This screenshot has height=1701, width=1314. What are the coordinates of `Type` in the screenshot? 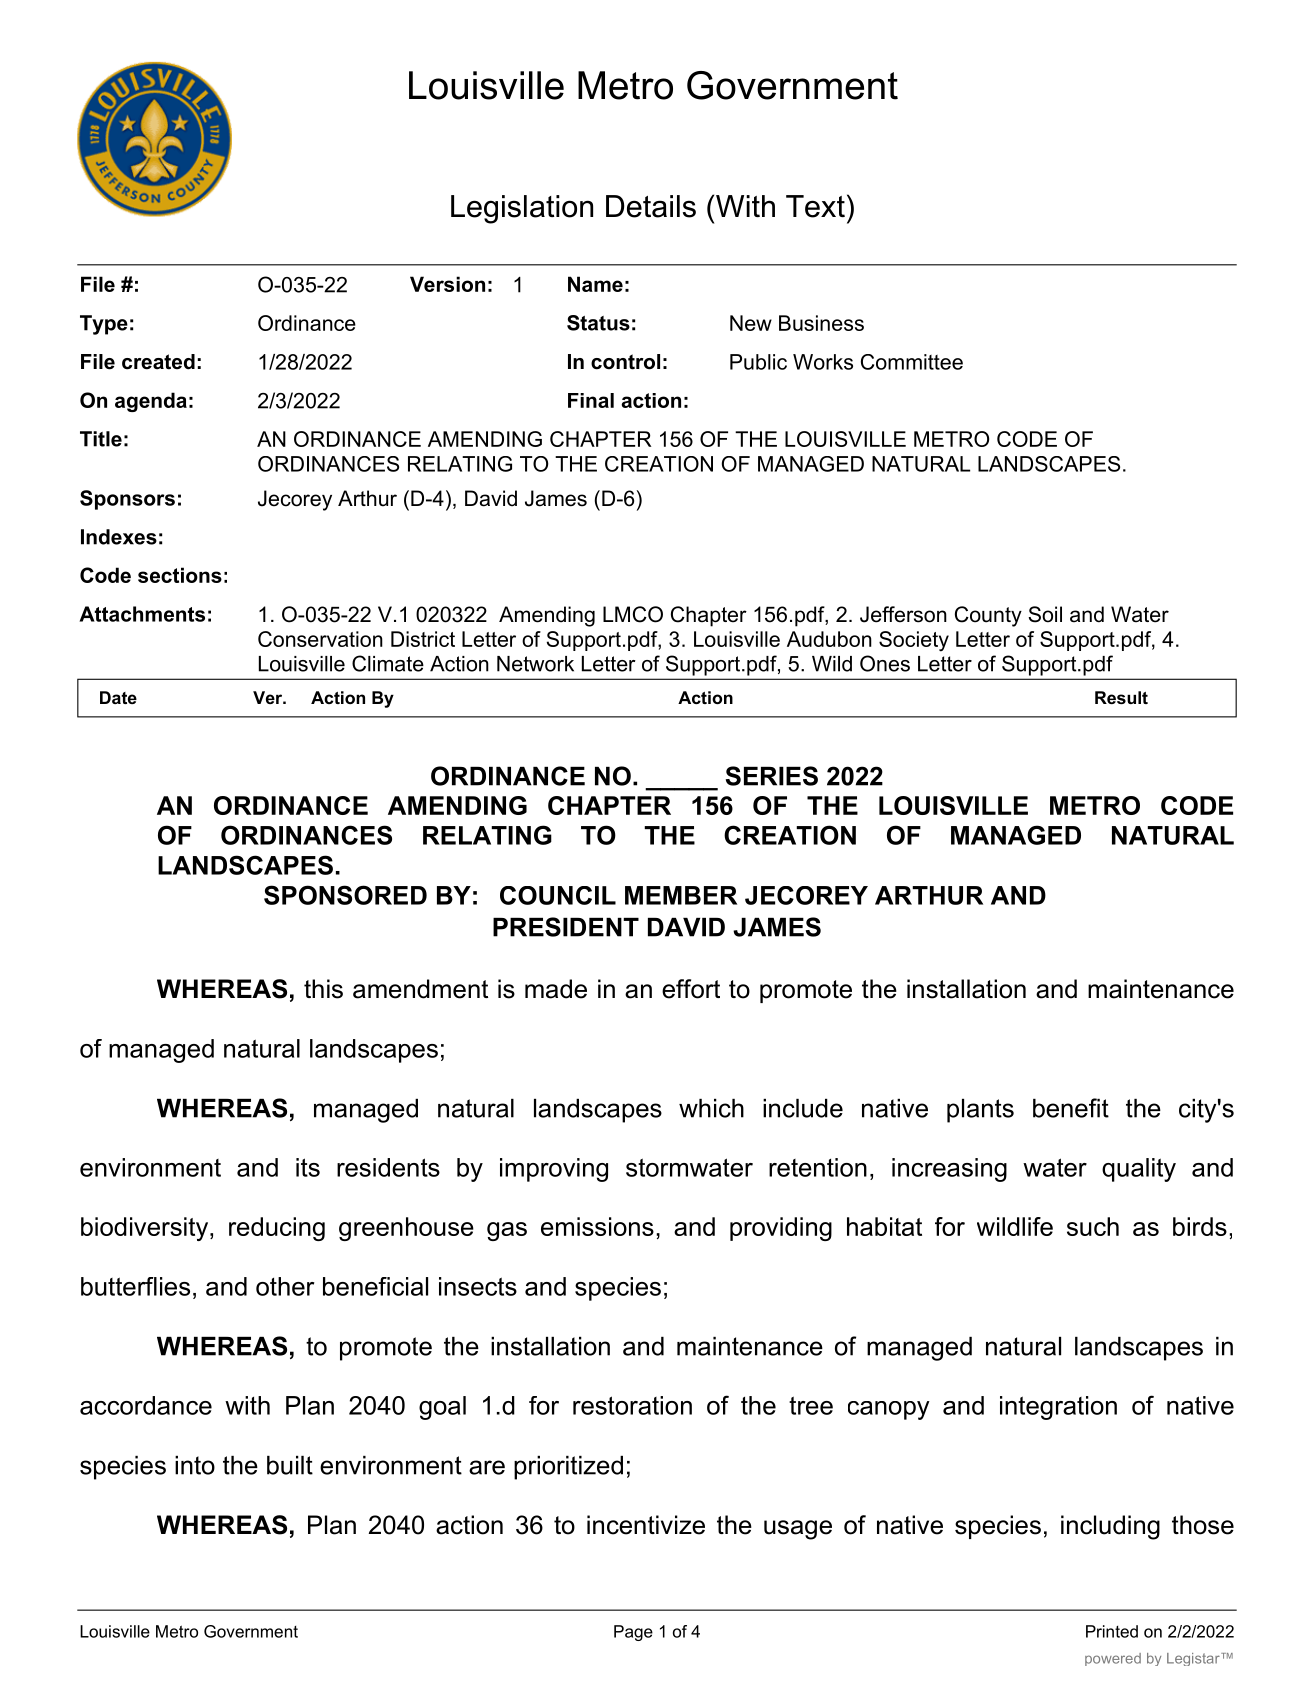 It's located at (104, 325).
